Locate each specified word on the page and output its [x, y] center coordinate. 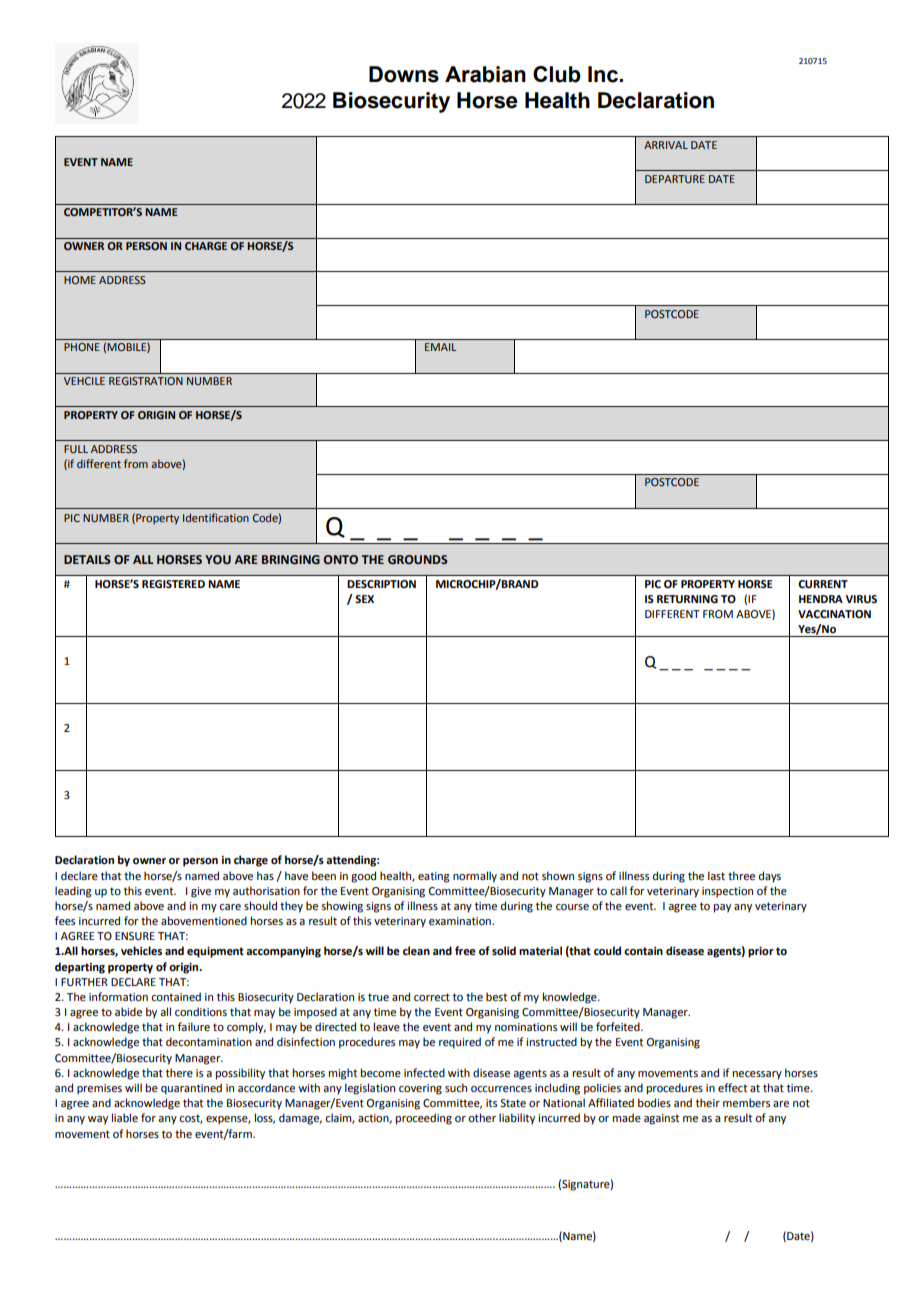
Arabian [485, 74]
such [456, 1087]
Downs [404, 74]
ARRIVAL [666, 145]
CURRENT [823, 584]
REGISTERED [173, 584]
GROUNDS [418, 560]
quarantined [191, 1089]
